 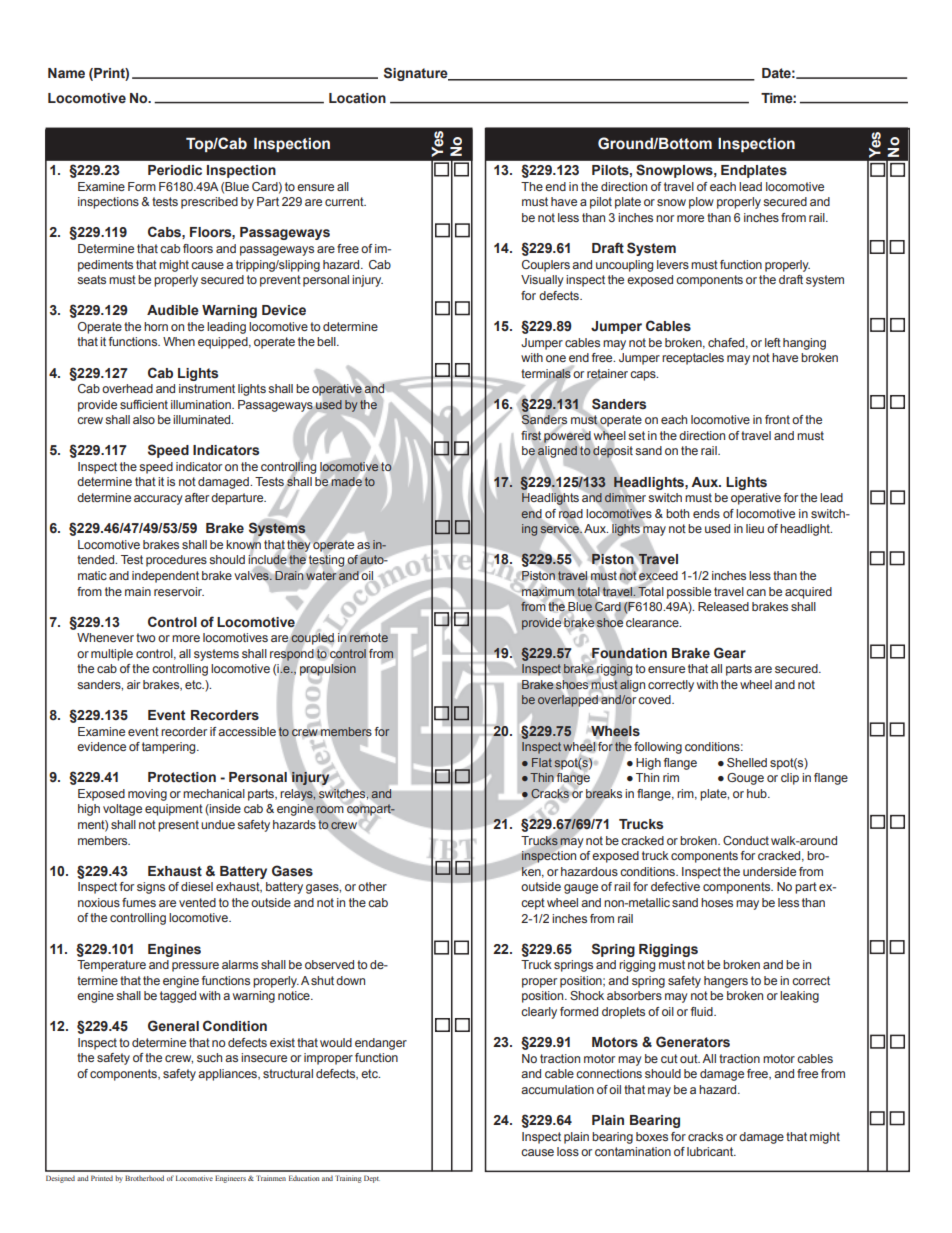 I want to click on gauge, so click(x=581, y=889).
